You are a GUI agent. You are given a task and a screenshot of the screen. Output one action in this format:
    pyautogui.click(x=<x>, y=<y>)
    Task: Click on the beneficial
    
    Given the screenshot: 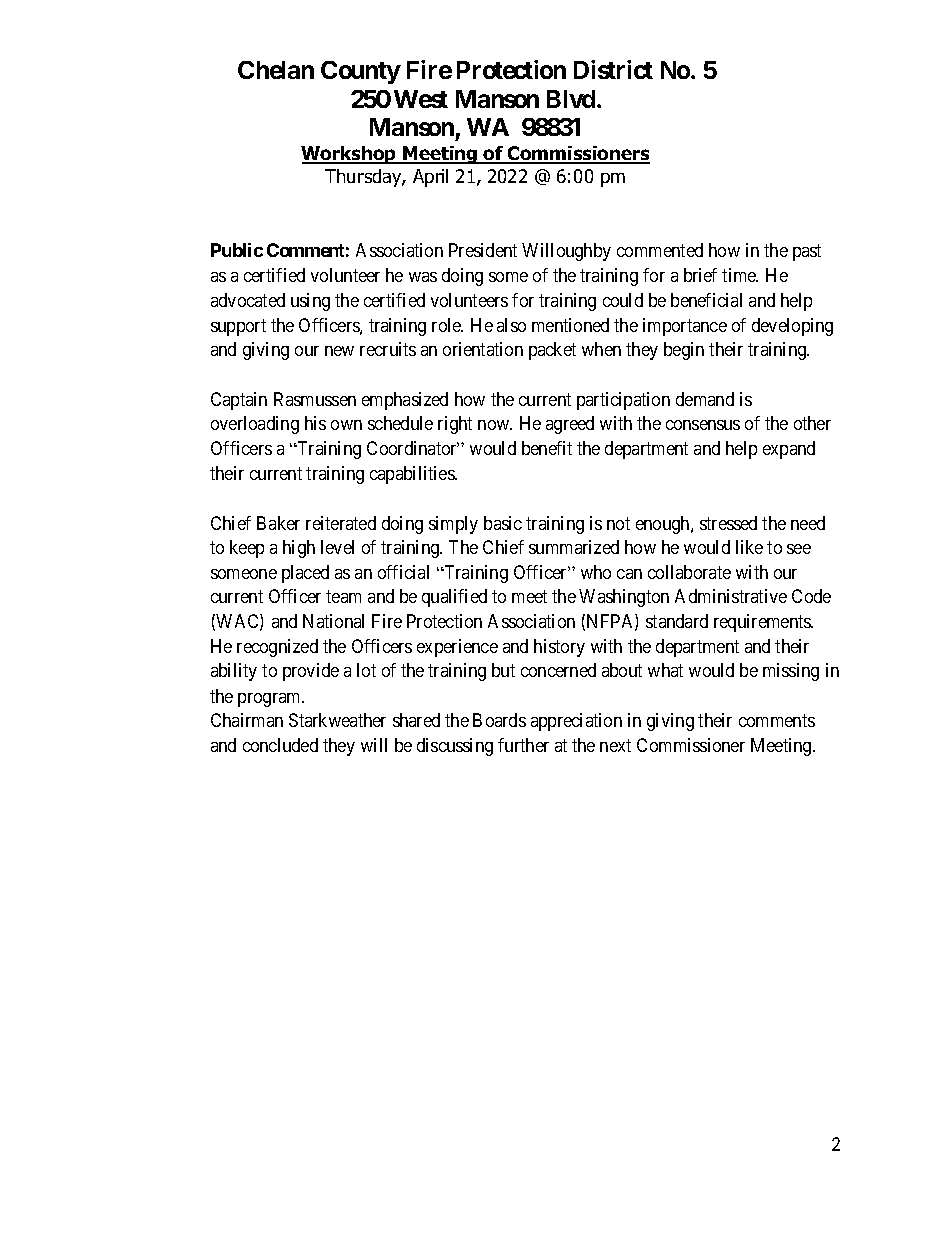 What is the action you would take?
    pyautogui.click(x=706, y=300)
